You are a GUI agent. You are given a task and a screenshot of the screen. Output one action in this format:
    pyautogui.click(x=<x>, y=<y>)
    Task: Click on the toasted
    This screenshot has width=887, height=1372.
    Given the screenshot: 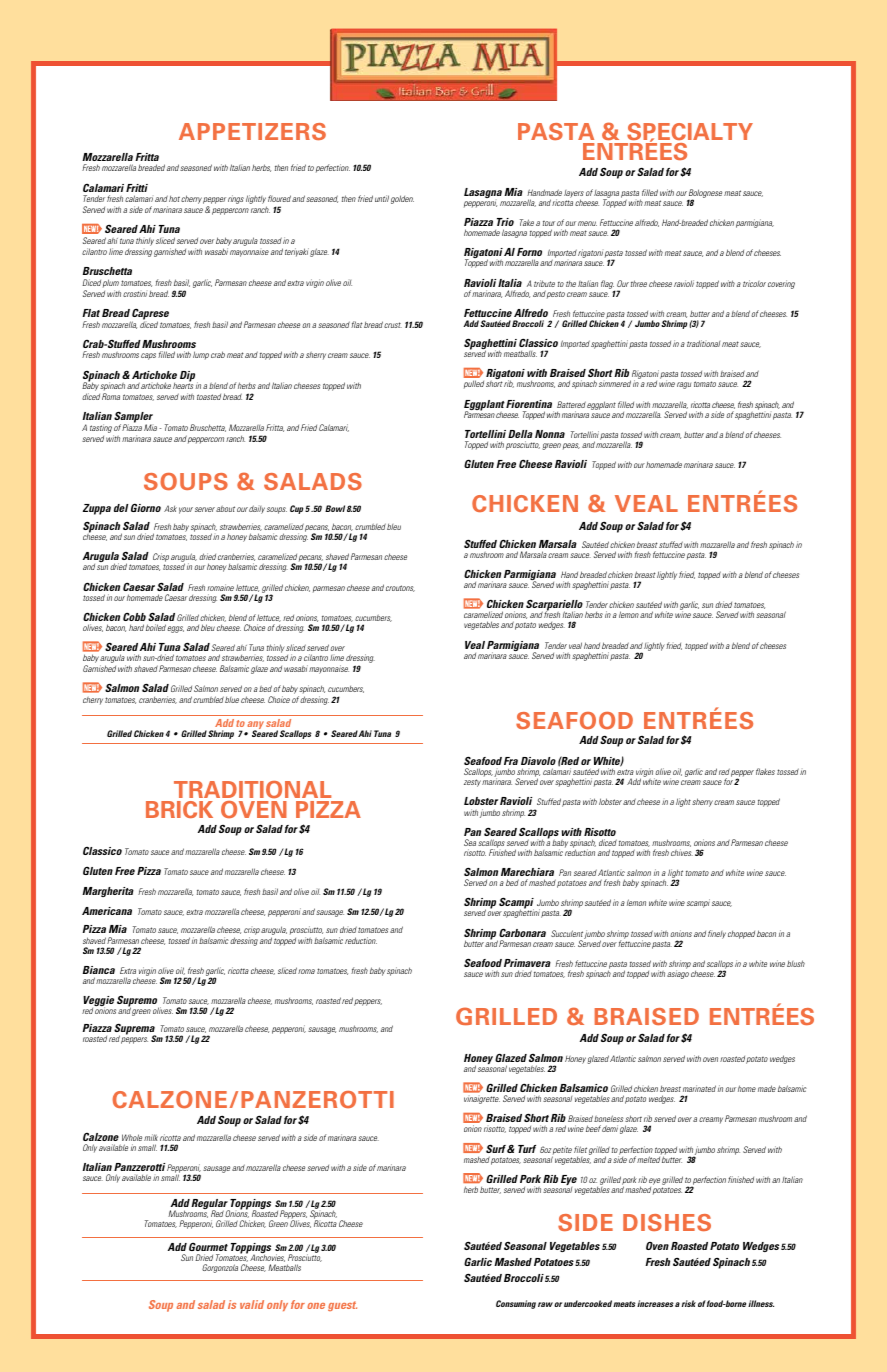 What is the action you would take?
    pyautogui.click(x=209, y=397)
